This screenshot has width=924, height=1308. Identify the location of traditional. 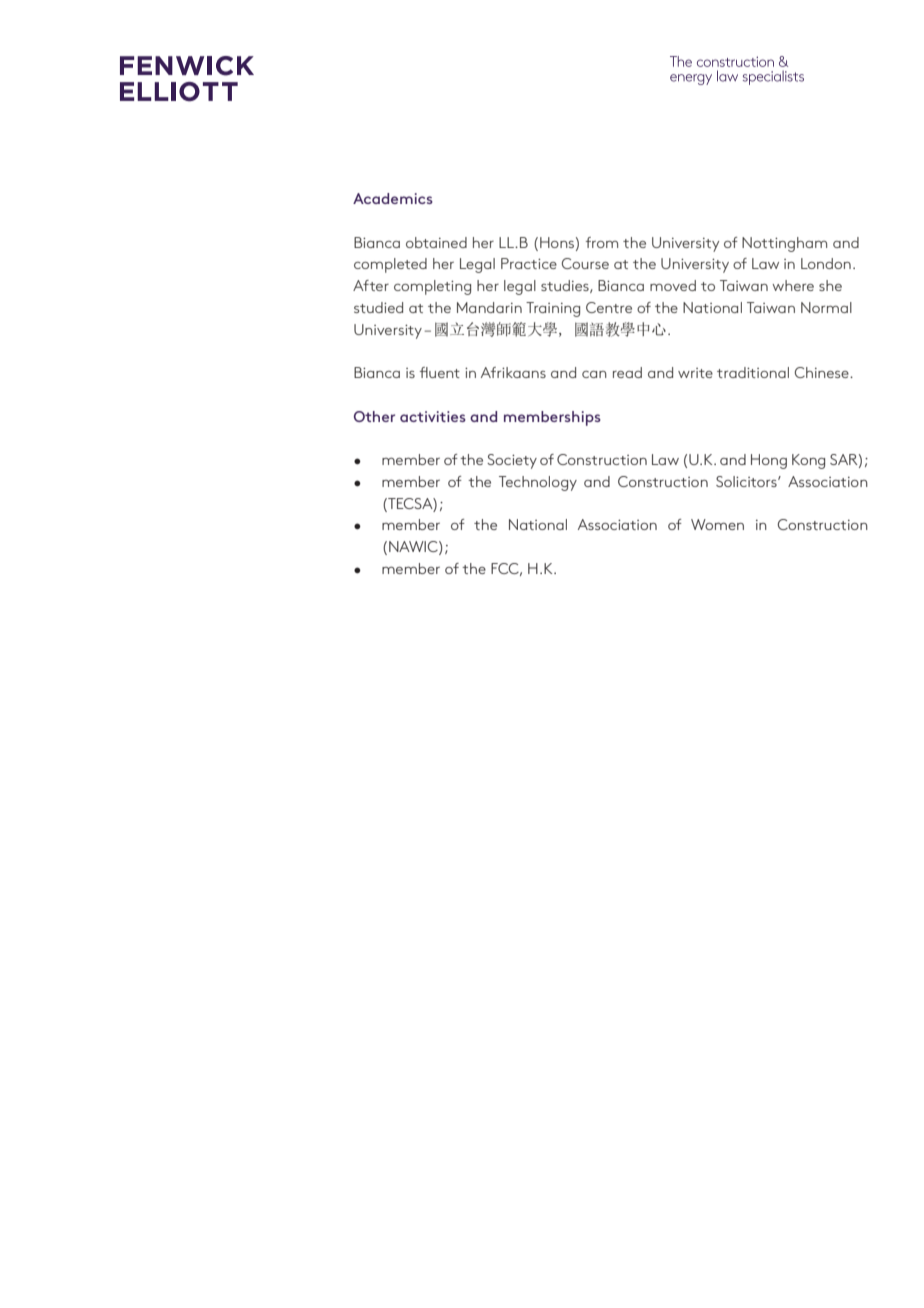
(753, 372).
